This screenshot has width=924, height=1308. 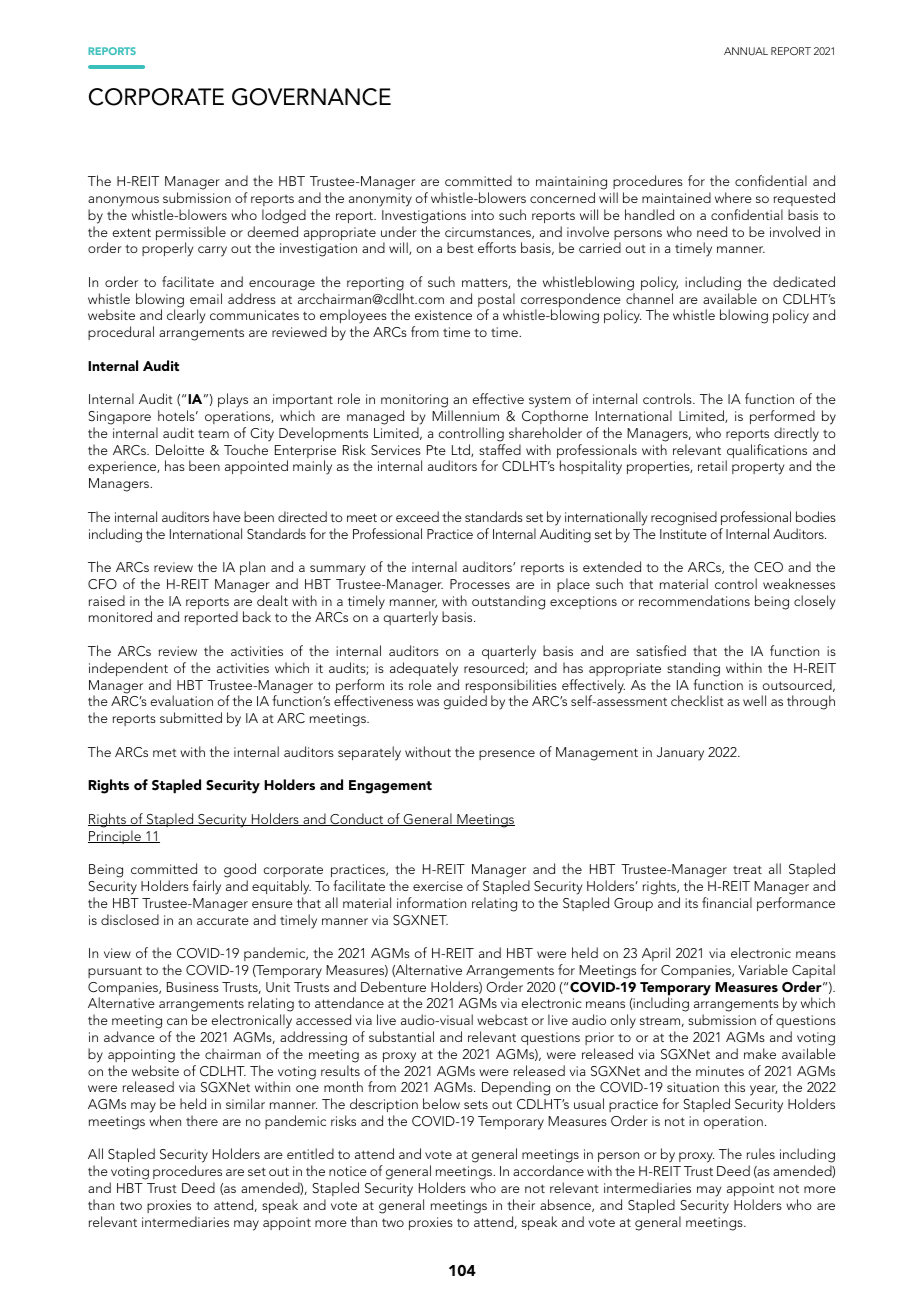 I want to click on GOVERNANCE, so click(x=311, y=97).
